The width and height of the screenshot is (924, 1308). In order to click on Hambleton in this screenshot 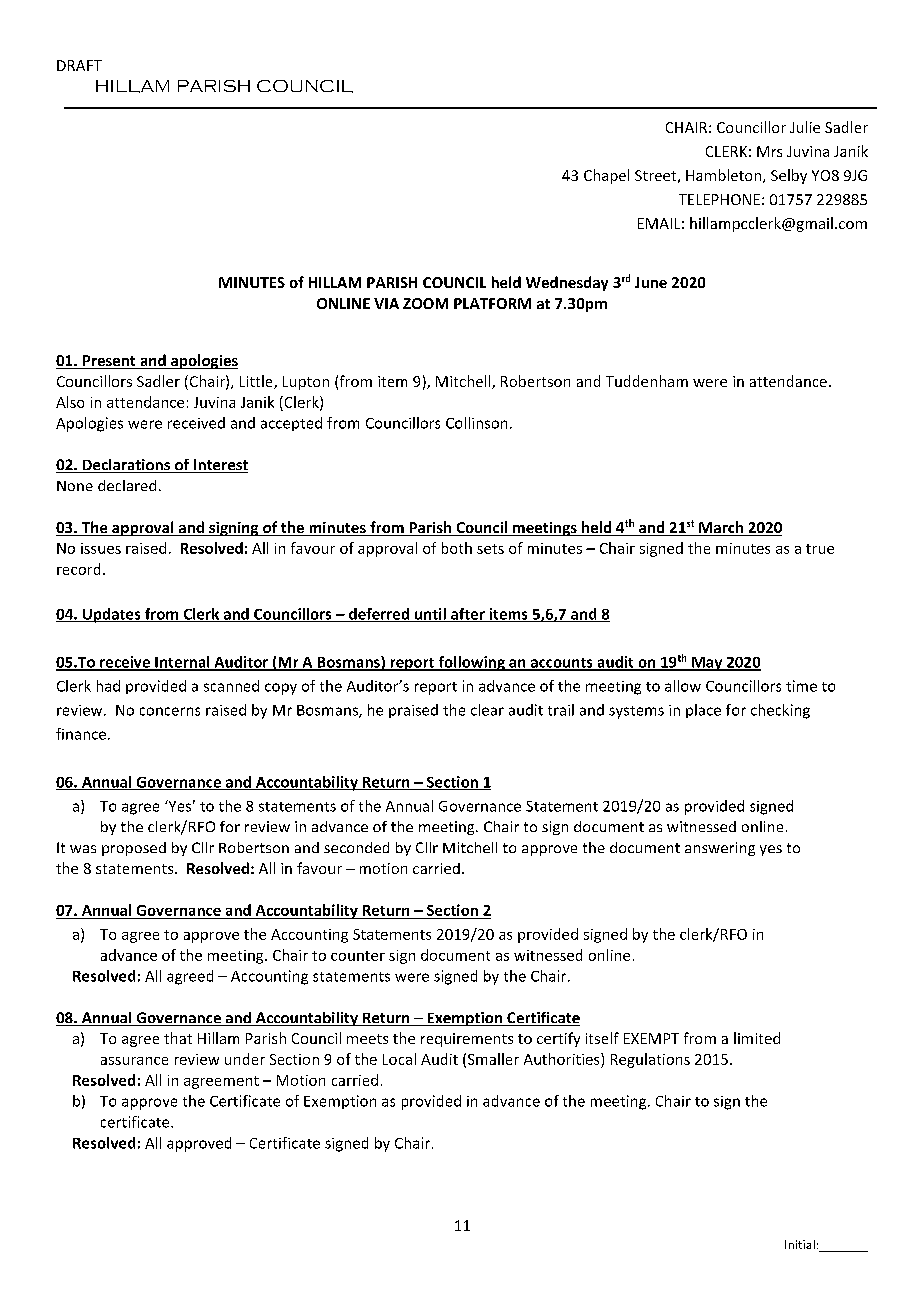, I will do `click(725, 176)`.
